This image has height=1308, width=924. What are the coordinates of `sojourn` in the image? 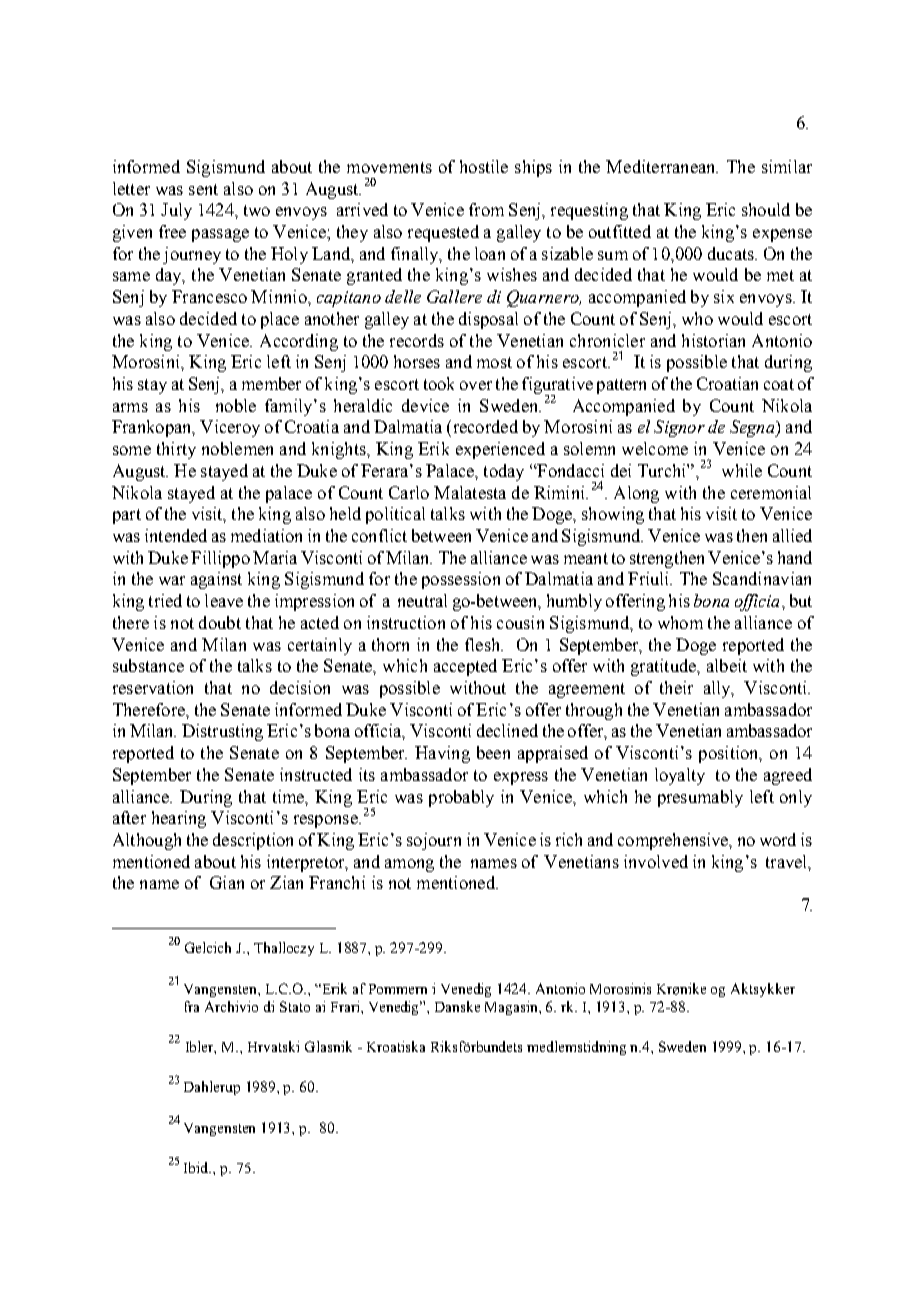 It's located at (434, 841).
